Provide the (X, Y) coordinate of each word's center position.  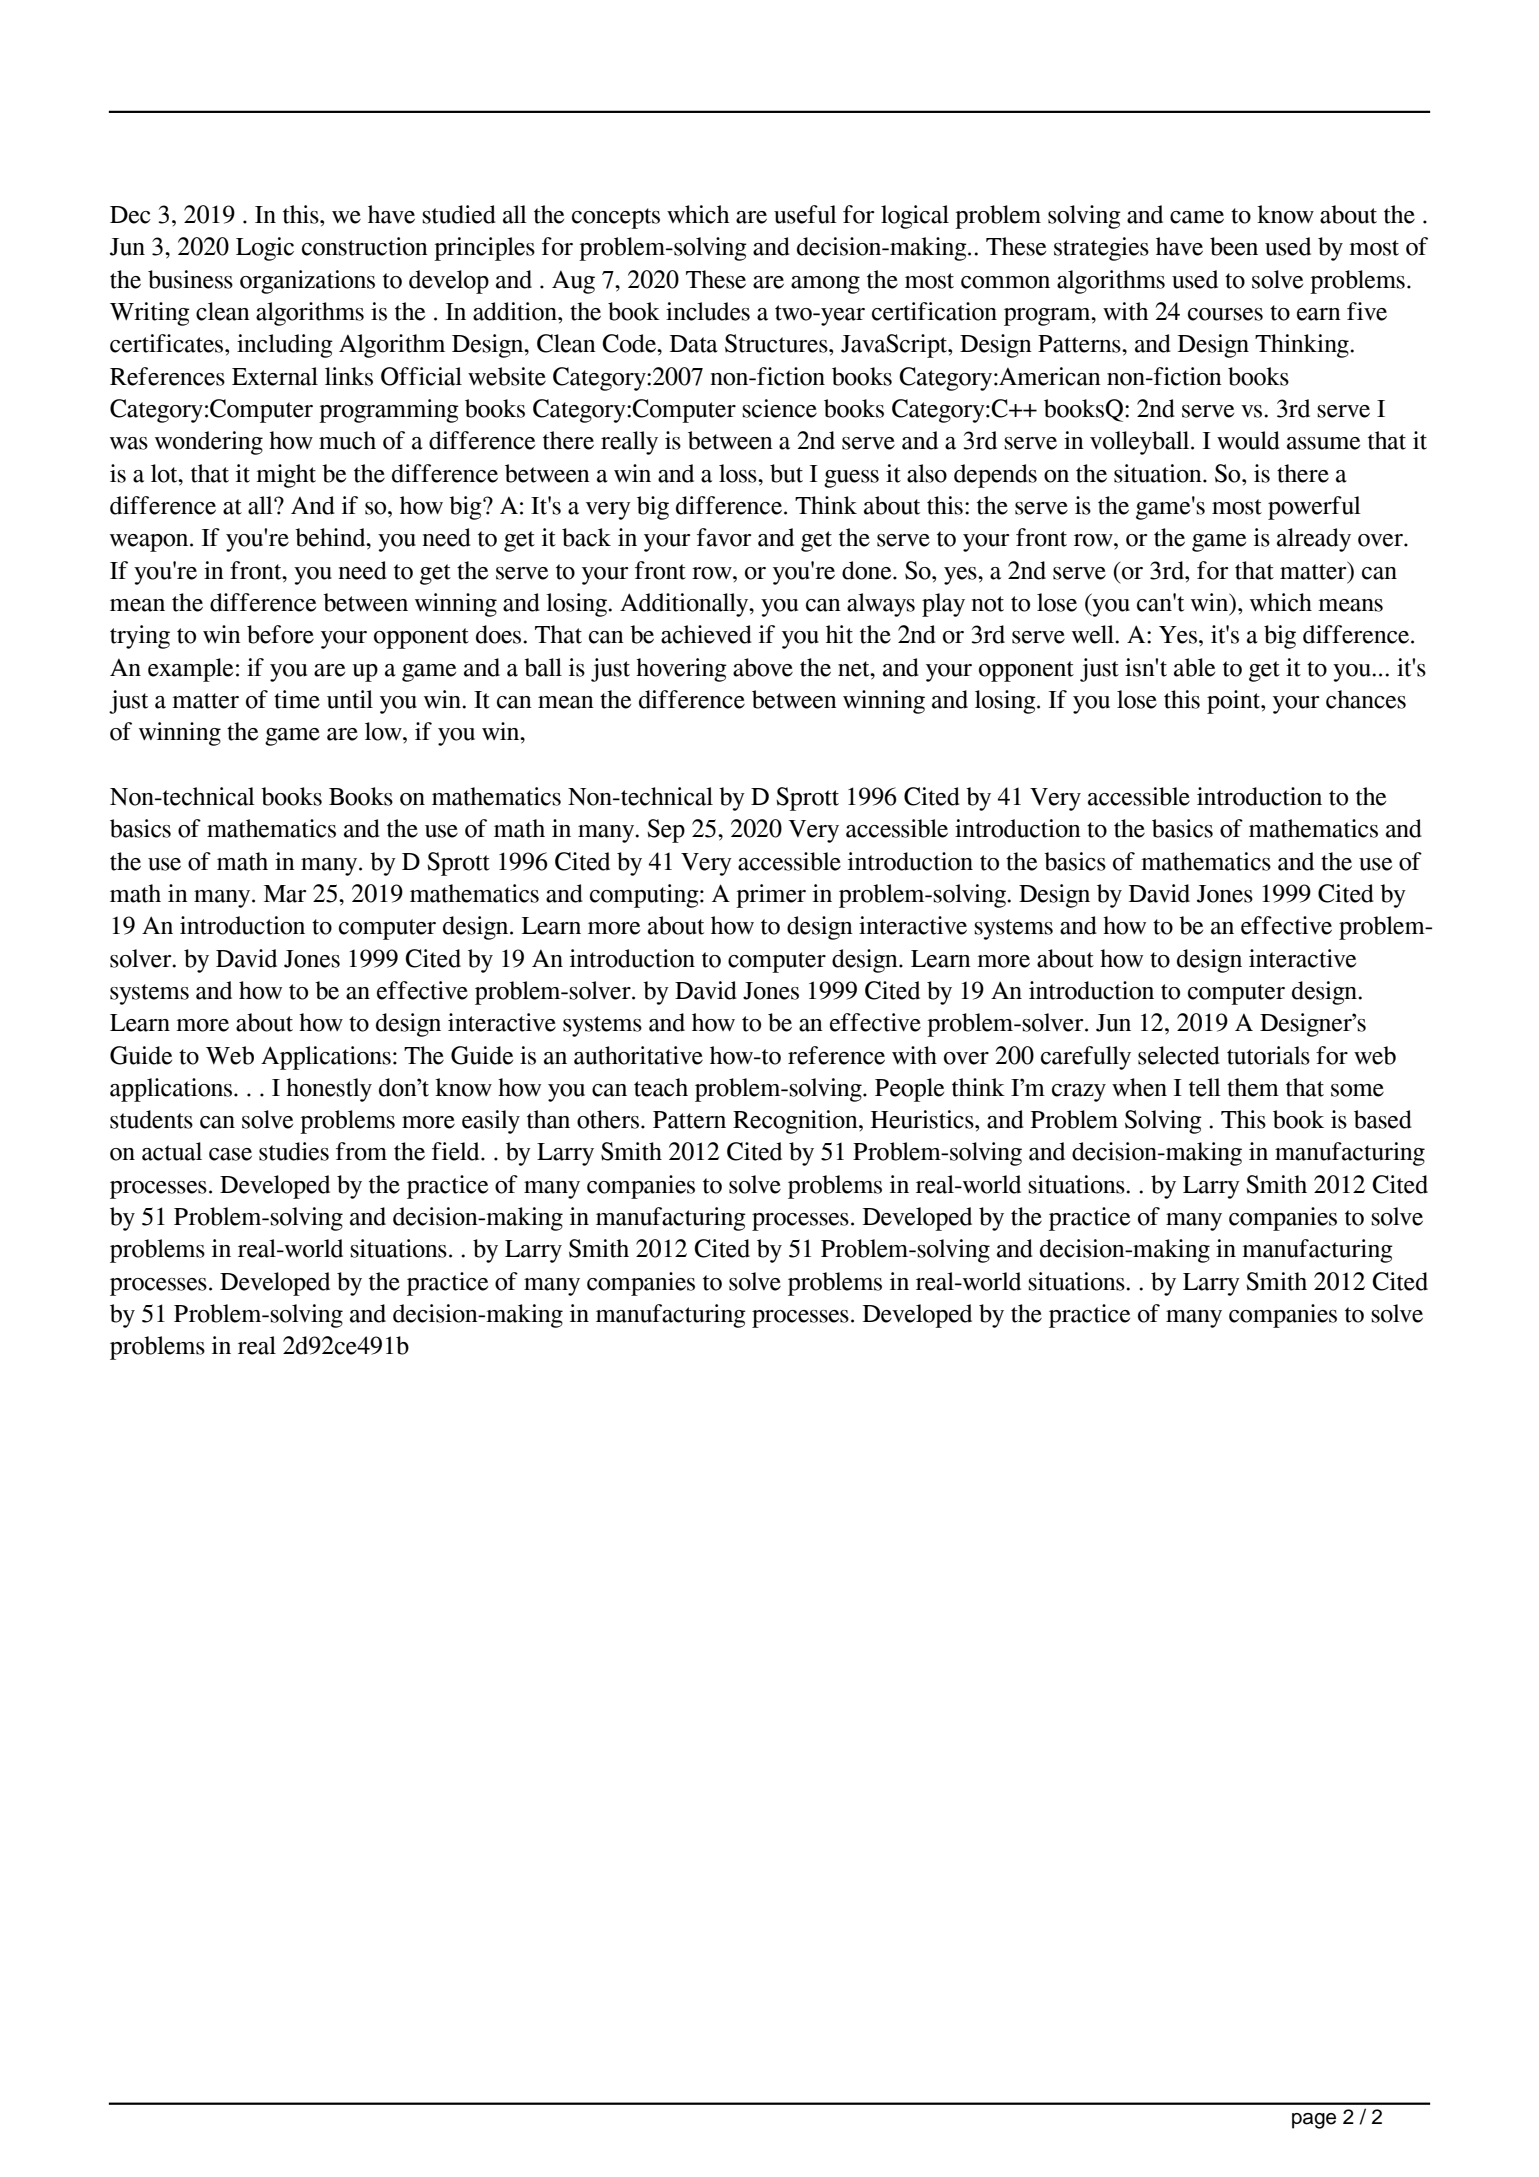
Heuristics (923, 1119)
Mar (285, 894)
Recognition (796, 1122)
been (1234, 246)
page (1314, 2121)
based (1383, 1119)
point (1234, 702)
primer (771, 896)
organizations (307, 282)
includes (708, 311)
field (457, 1151)
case (230, 1154)
